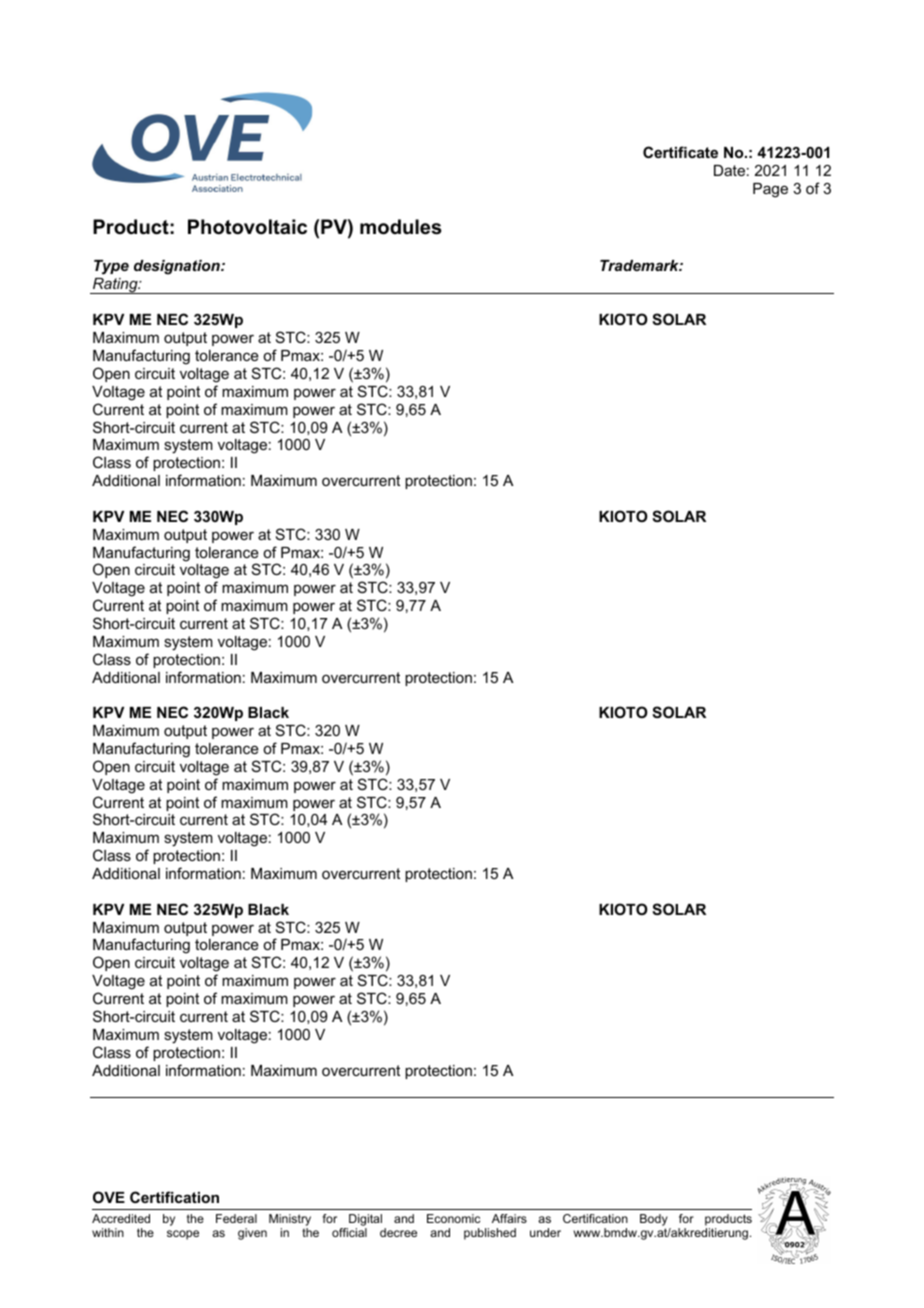 This image has width=924, height=1308. Describe the element at coordinates (183, 1235) in the image. I see `scope` at that location.
